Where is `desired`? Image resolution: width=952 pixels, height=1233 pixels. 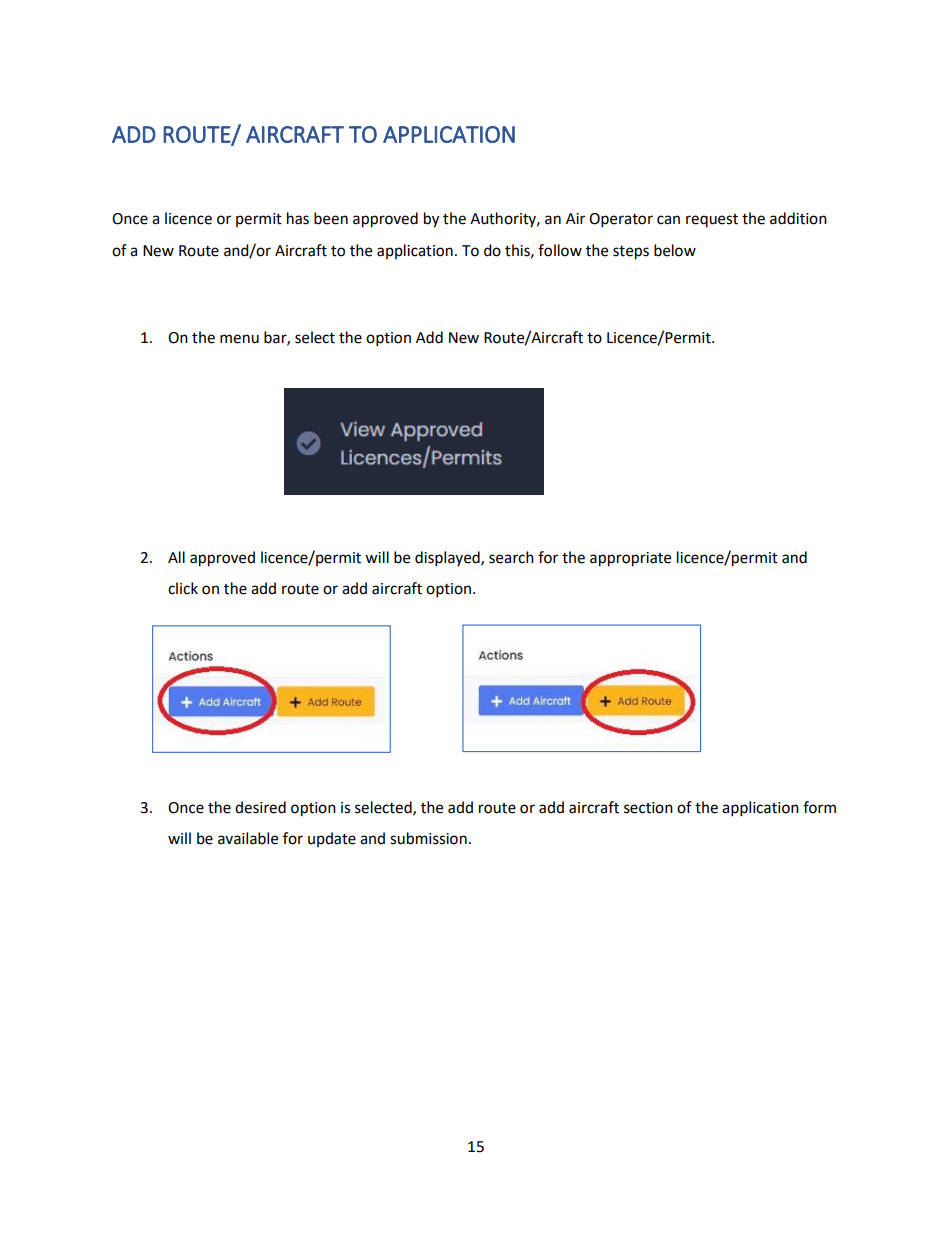
desired is located at coordinates (260, 807).
